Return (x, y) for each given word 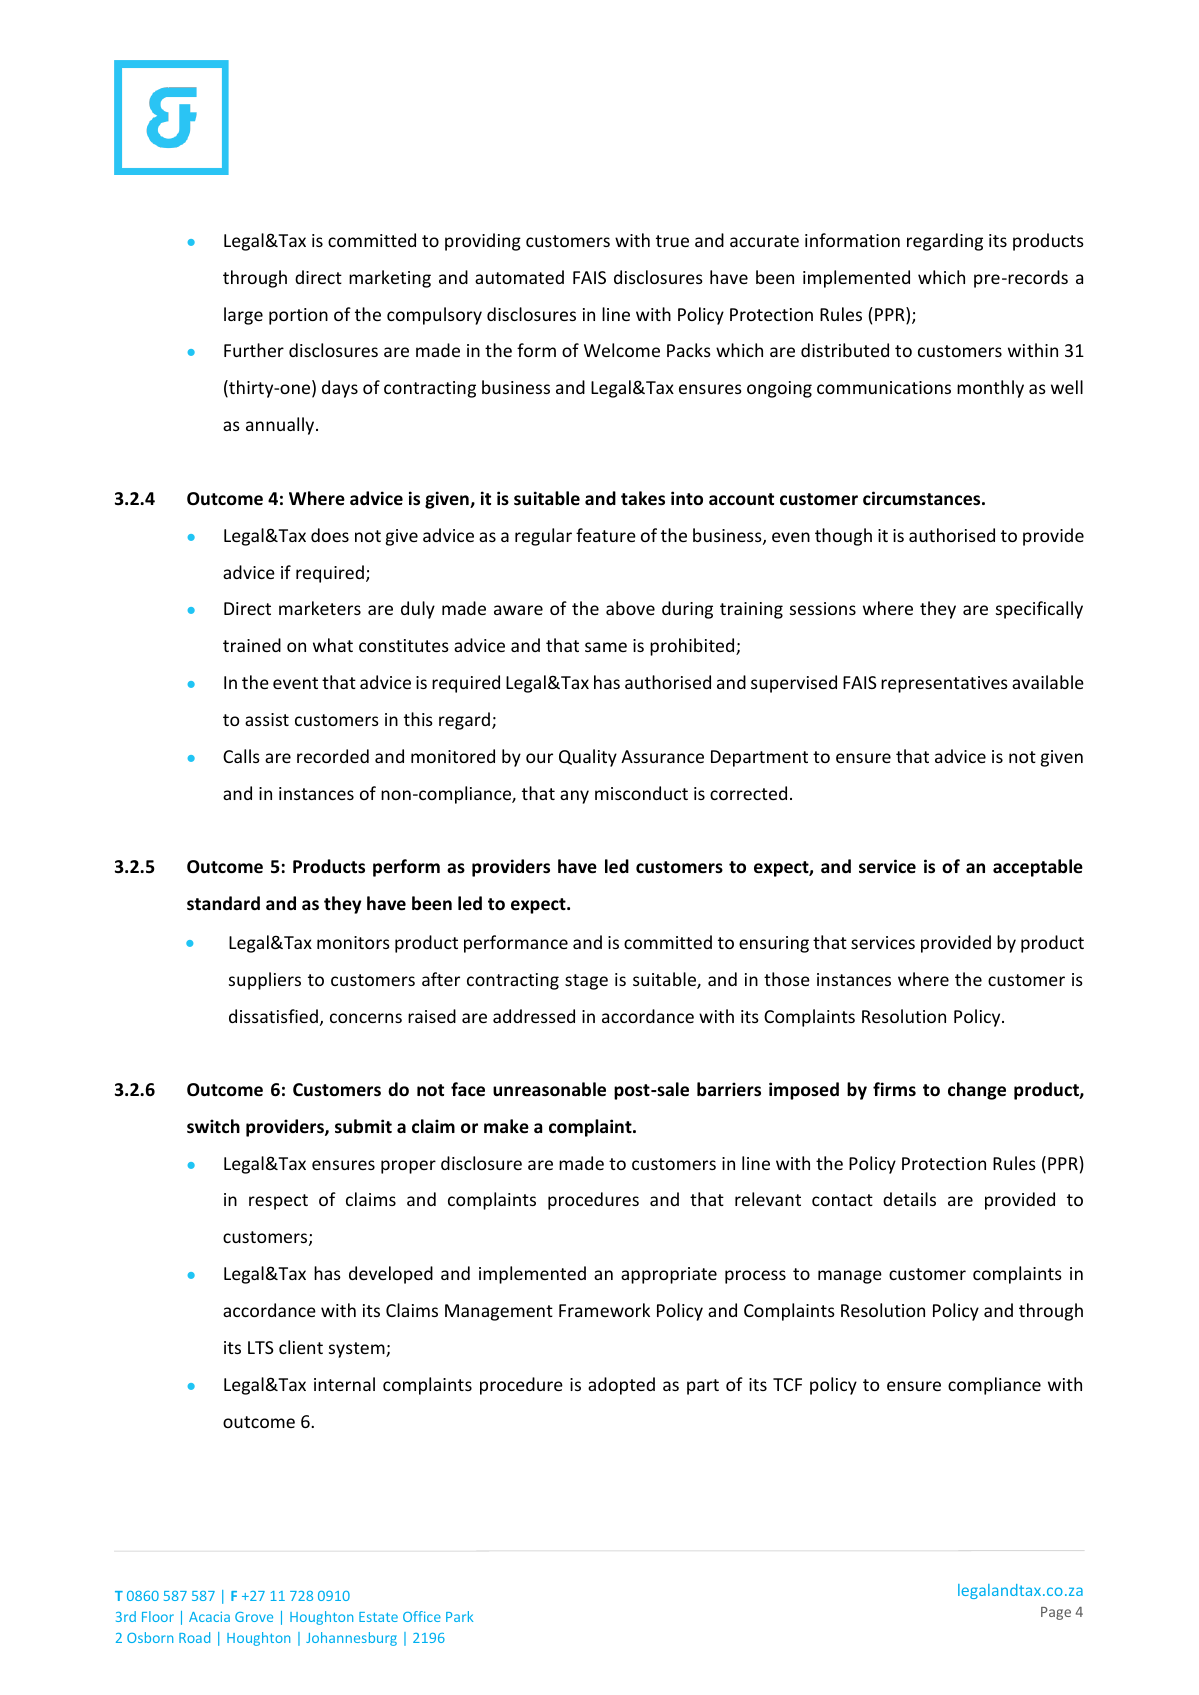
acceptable (1038, 868)
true (672, 241)
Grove (254, 1617)
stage (586, 982)
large (243, 316)
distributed (845, 350)
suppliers (265, 981)
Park (459, 1616)
